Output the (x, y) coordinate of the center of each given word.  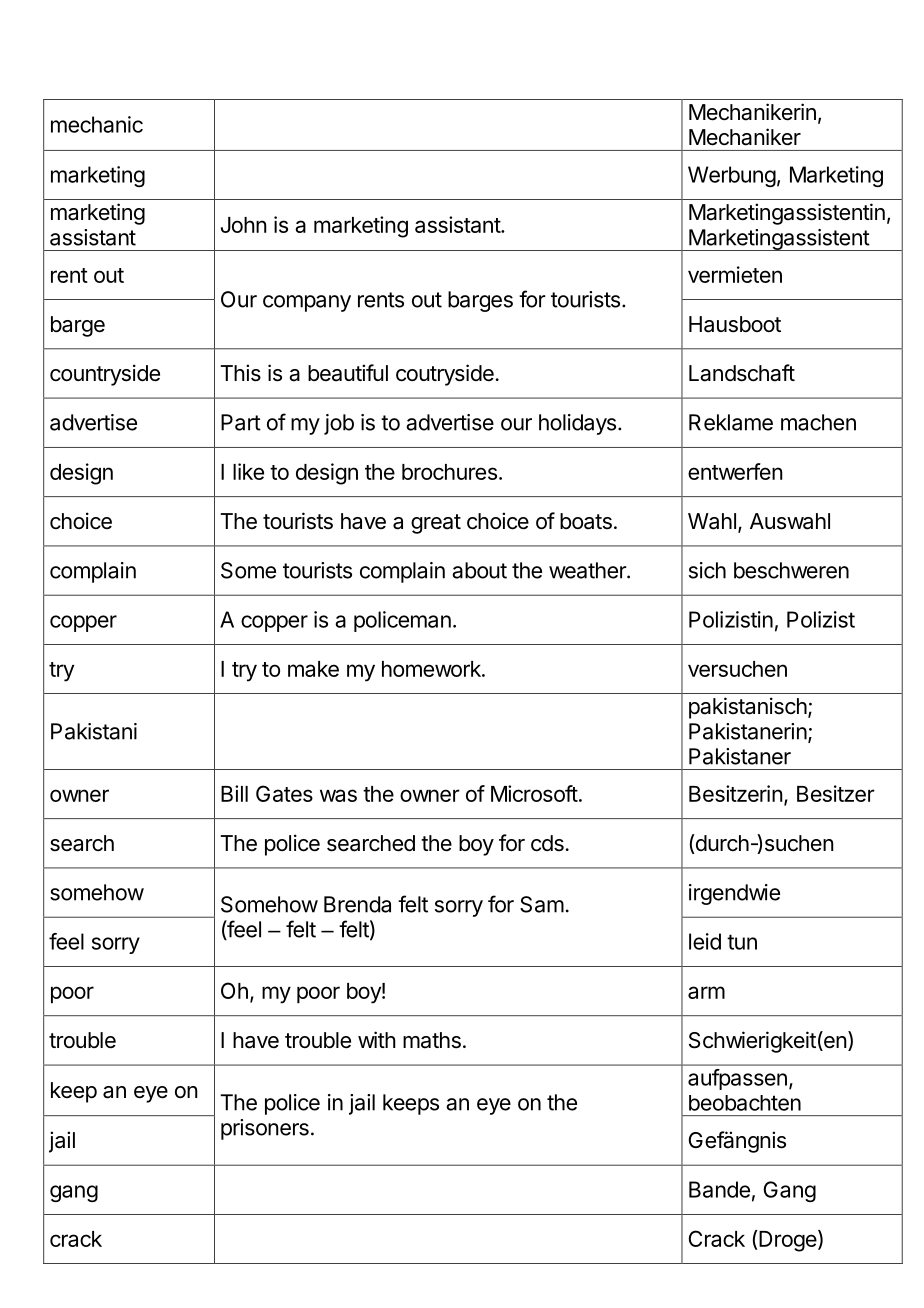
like (248, 471)
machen (818, 422)
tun (742, 942)
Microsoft (534, 793)
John (244, 225)
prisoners (265, 1129)
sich (707, 570)
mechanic (97, 124)
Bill (234, 793)
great (436, 524)
